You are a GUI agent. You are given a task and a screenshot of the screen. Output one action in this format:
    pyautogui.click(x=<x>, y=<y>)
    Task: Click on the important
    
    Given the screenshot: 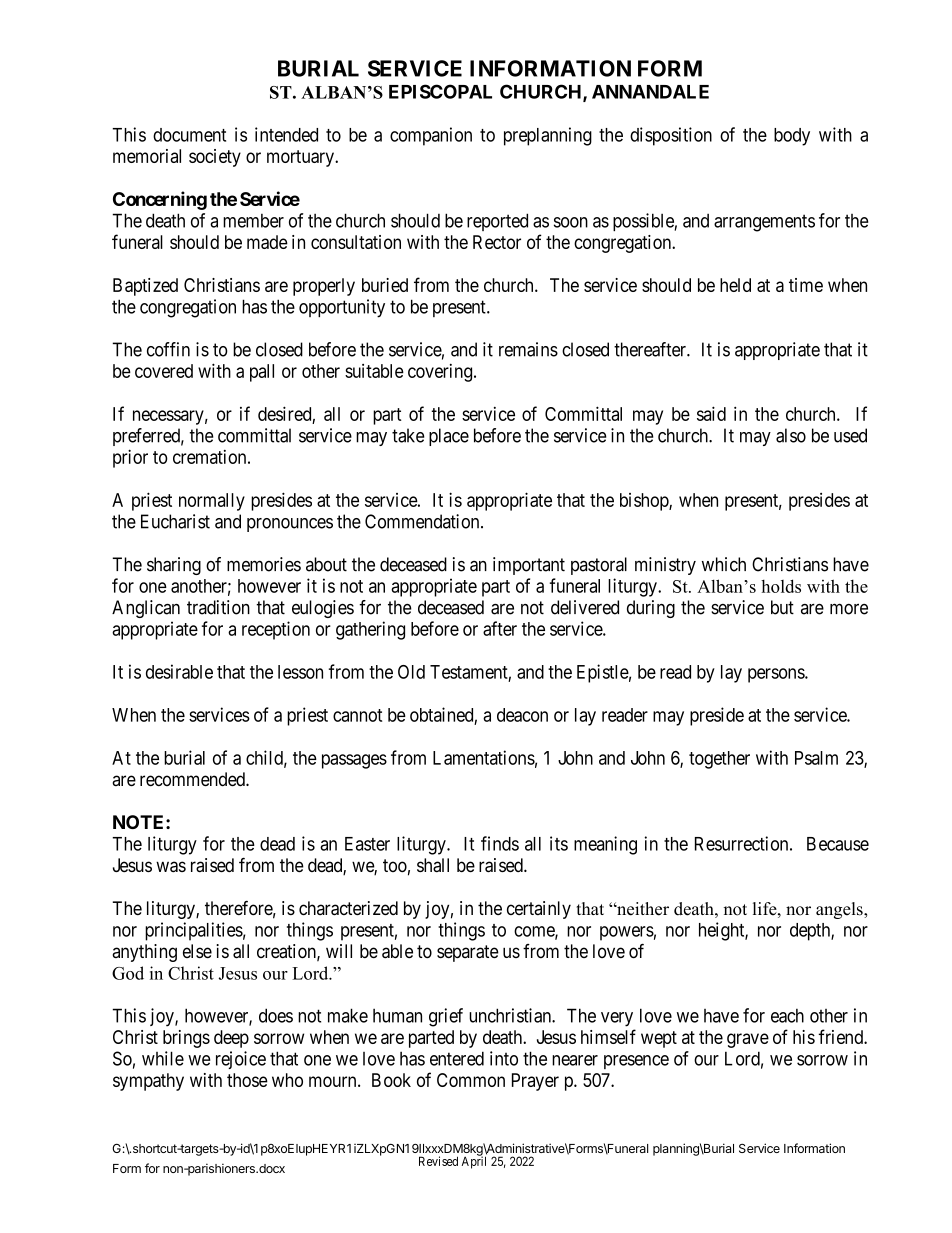 What is the action you would take?
    pyautogui.click(x=529, y=566)
